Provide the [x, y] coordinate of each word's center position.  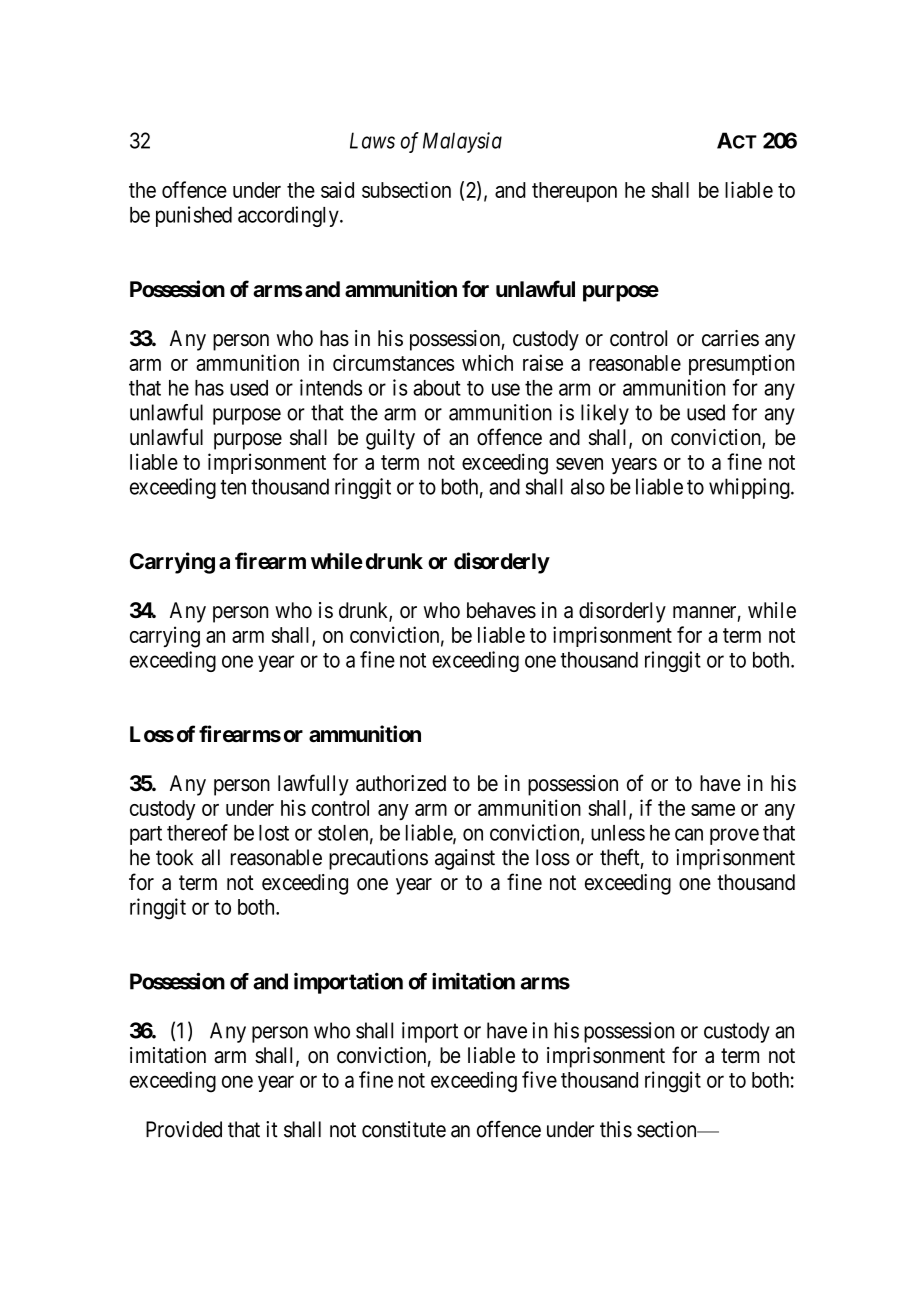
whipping [750, 488]
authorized [401, 783]
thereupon [574, 192]
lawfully [313, 785]
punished [194, 216]
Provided [184, 1129]
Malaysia [462, 142]
